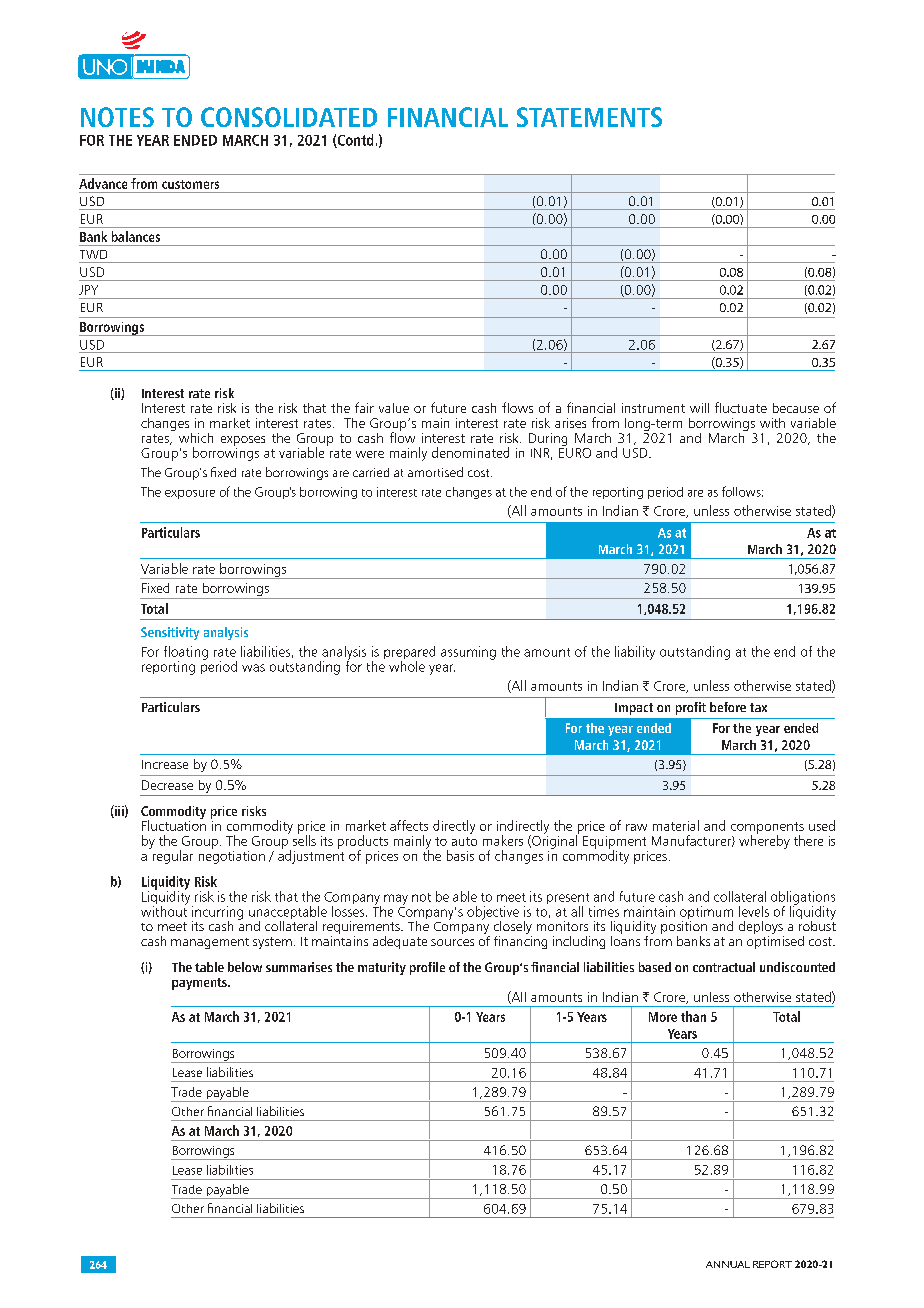 The height and width of the screenshot is (1308, 924). I want to click on floating, so click(186, 654).
